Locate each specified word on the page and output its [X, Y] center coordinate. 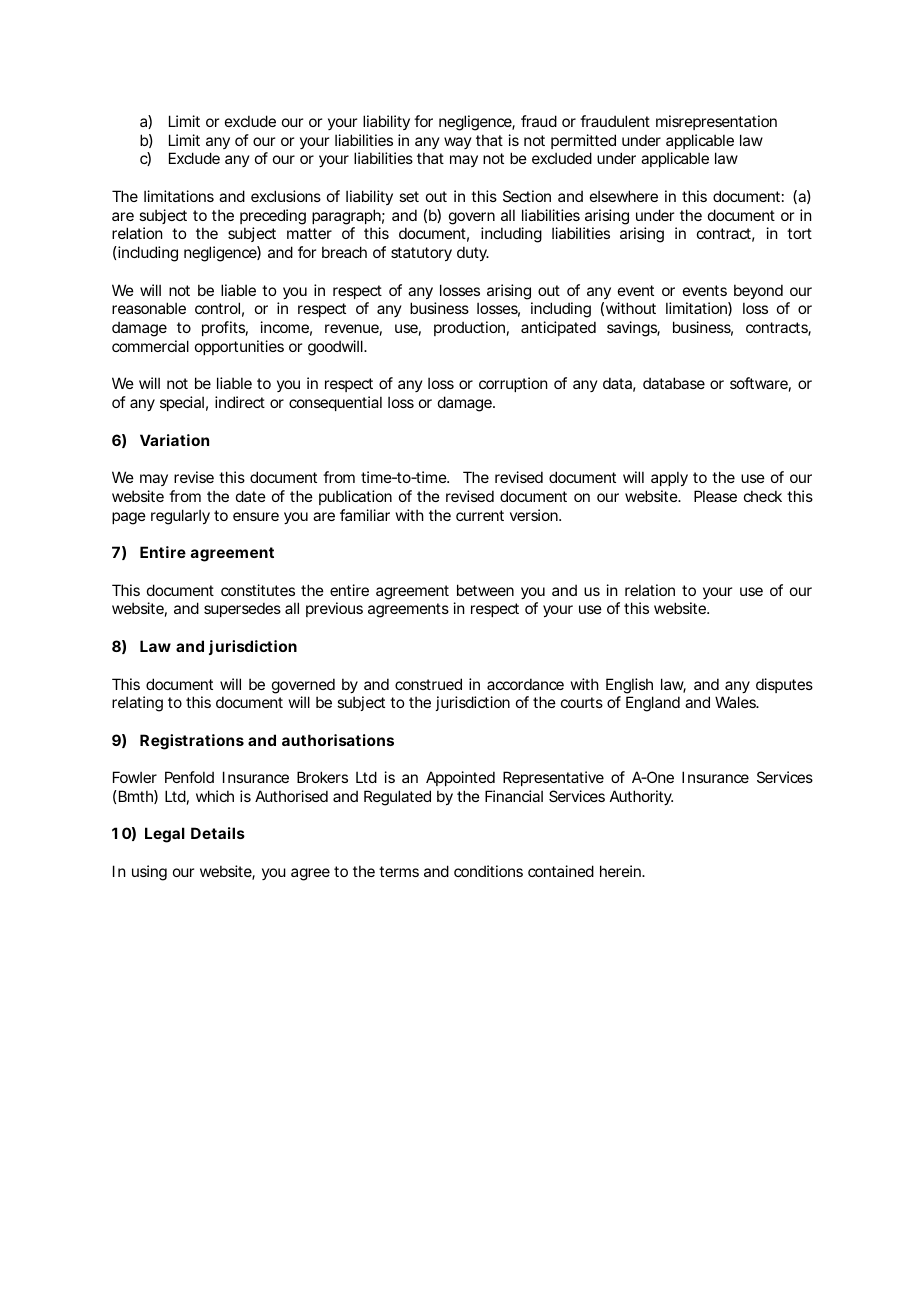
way [458, 143]
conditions [488, 871]
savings [633, 329]
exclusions [286, 196]
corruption [513, 384]
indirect [240, 402]
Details [218, 833]
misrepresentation [716, 122]
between [485, 590]
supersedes [242, 609]
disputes [784, 685]
